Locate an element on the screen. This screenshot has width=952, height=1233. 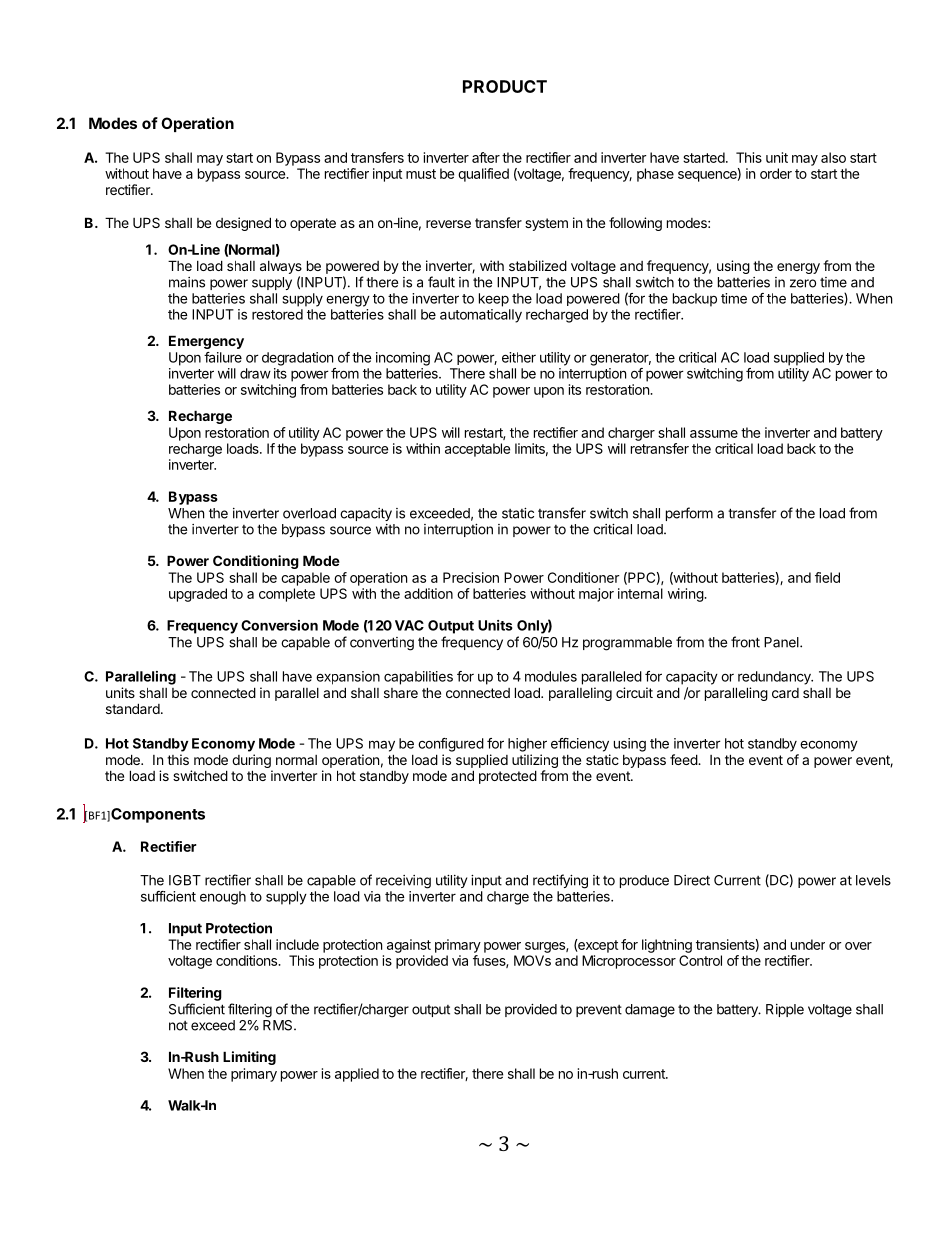
acceptable is located at coordinates (477, 450).
